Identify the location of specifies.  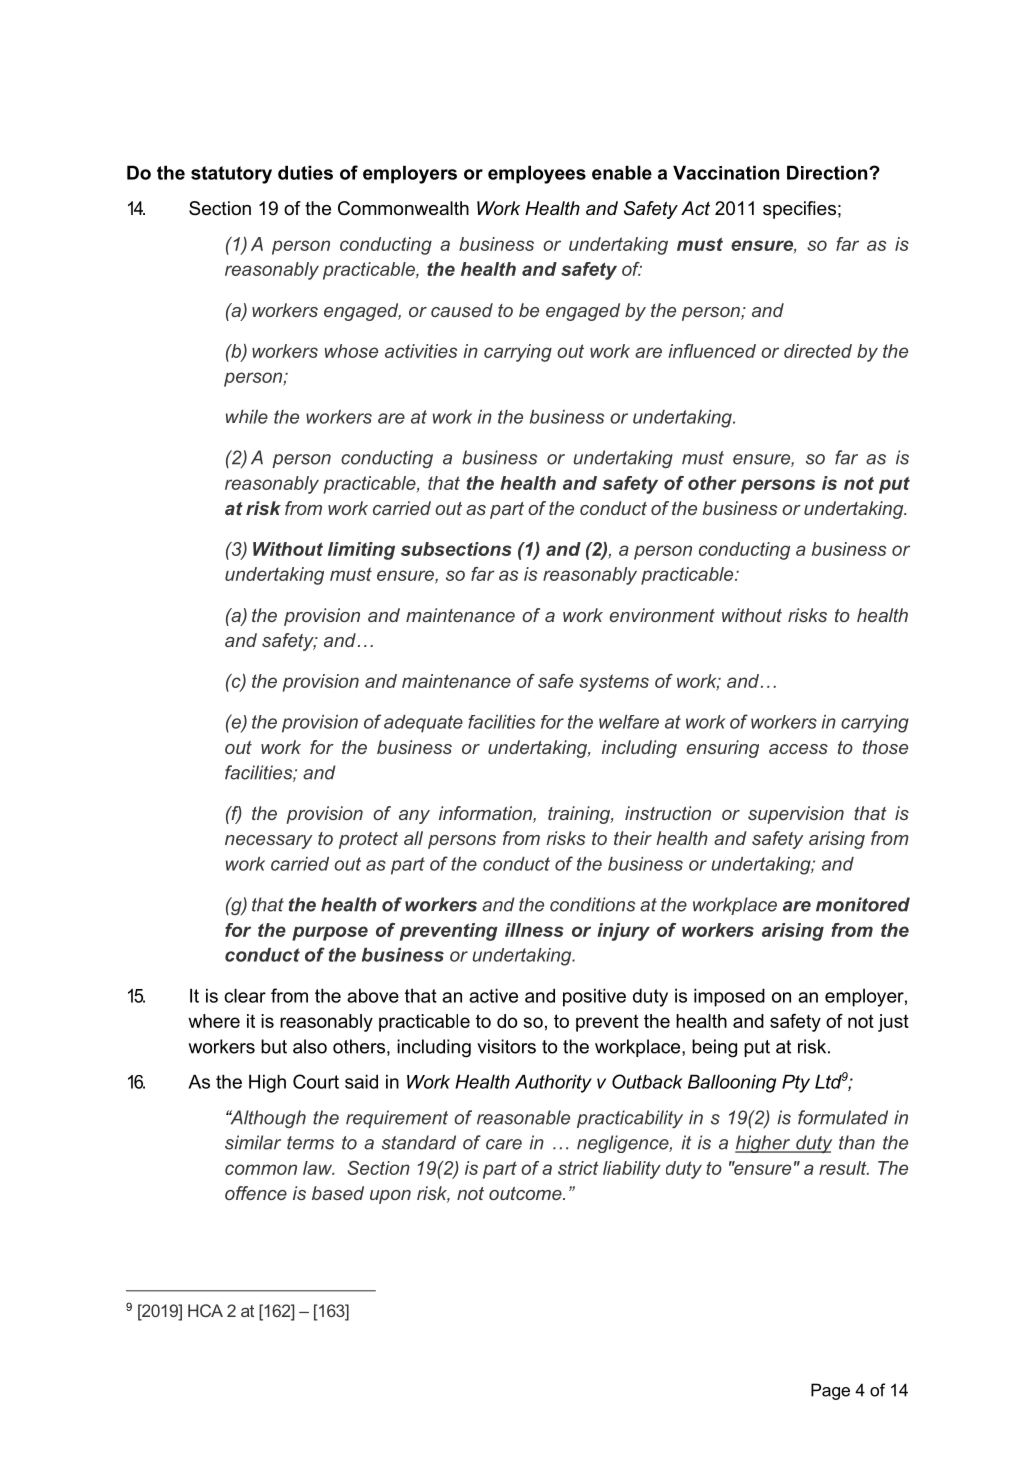
(799, 210).
